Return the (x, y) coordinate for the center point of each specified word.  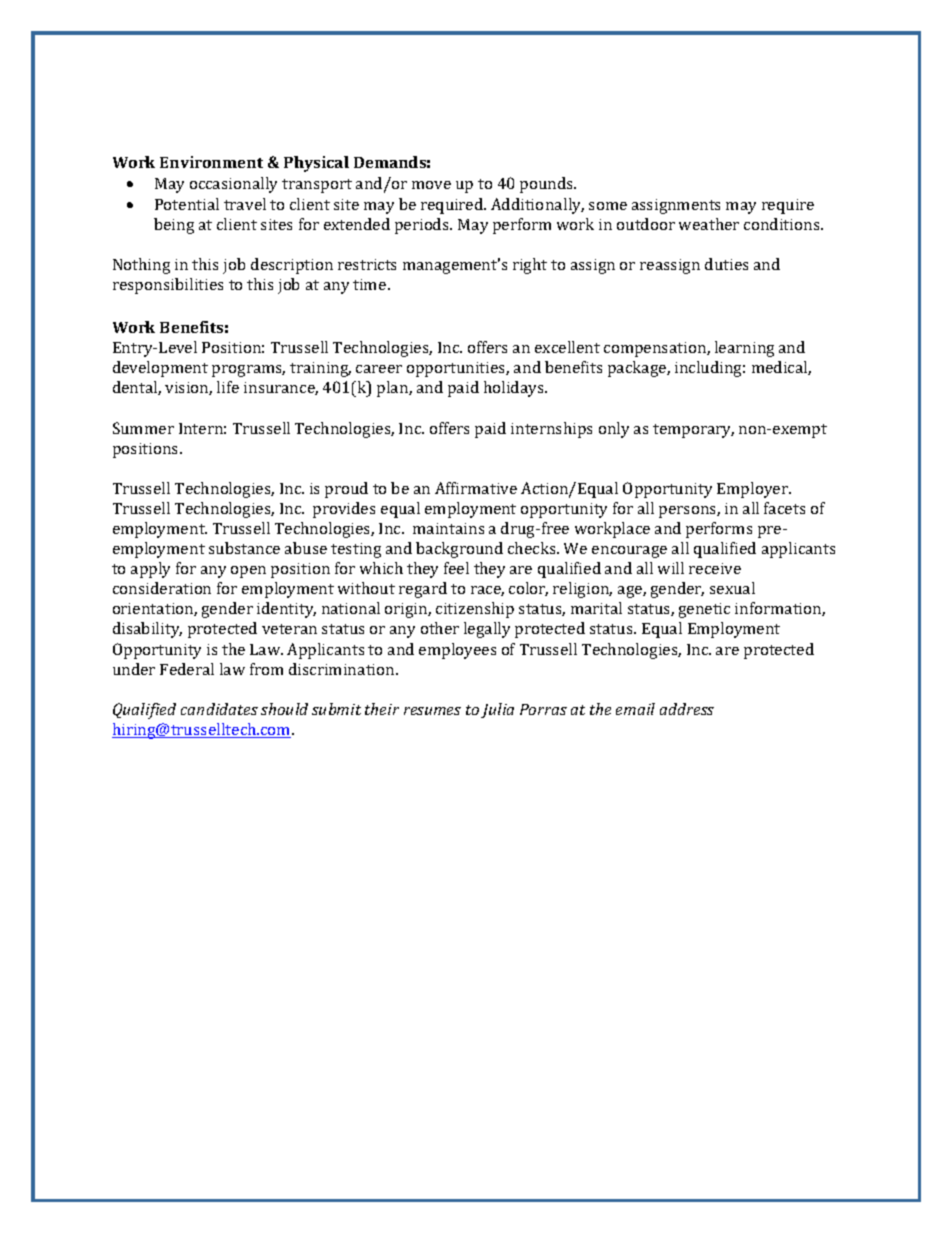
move (431, 185)
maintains (448, 528)
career (379, 369)
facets (784, 508)
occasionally (233, 185)
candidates (219, 709)
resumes (432, 711)
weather (709, 224)
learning (744, 349)
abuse (306, 548)
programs (248, 371)
